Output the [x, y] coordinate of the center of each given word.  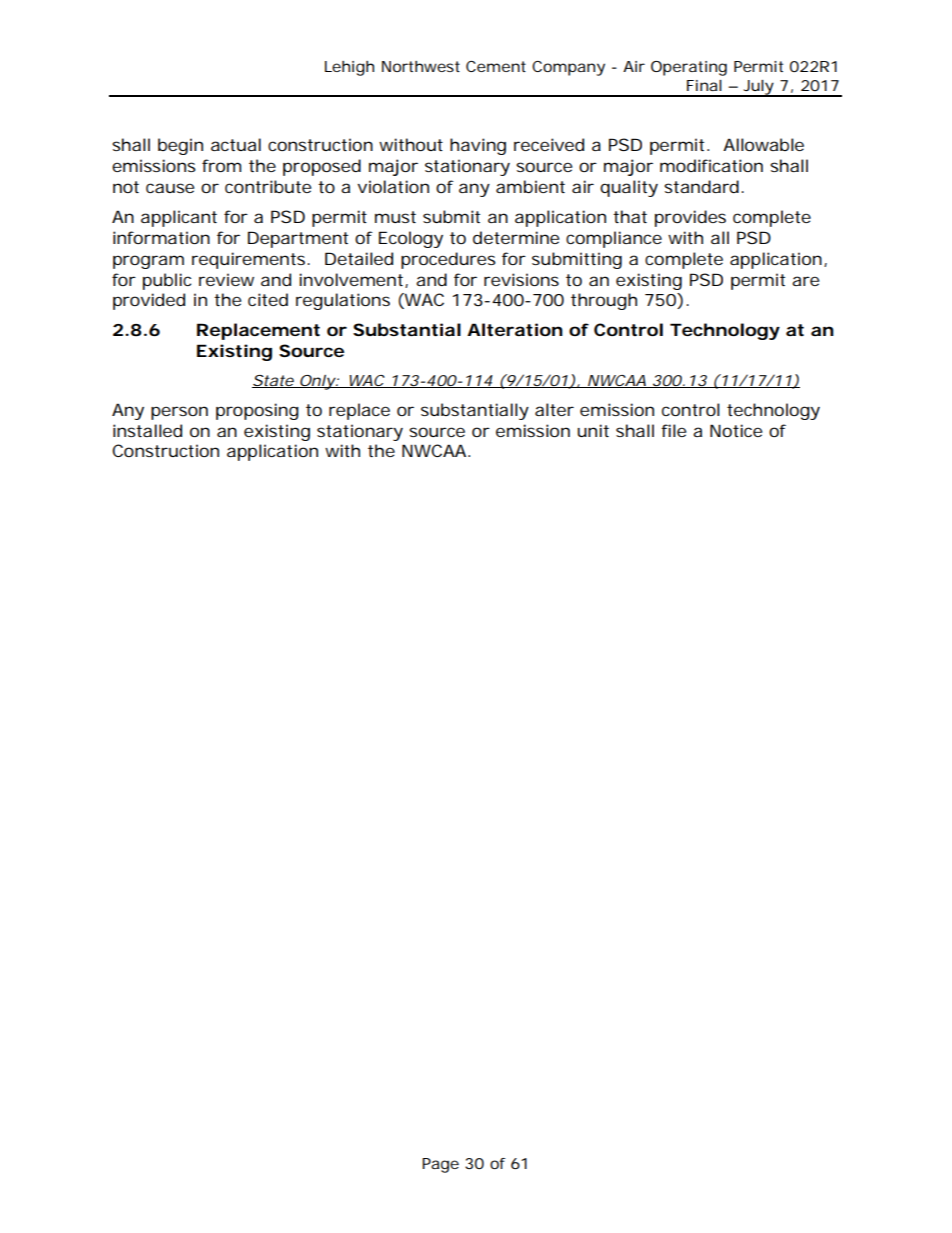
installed [147, 430]
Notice [736, 430]
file [673, 430]
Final [704, 85]
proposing [257, 411]
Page [440, 1165]
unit [593, 430]
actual [236, 144]
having [478, 146]
